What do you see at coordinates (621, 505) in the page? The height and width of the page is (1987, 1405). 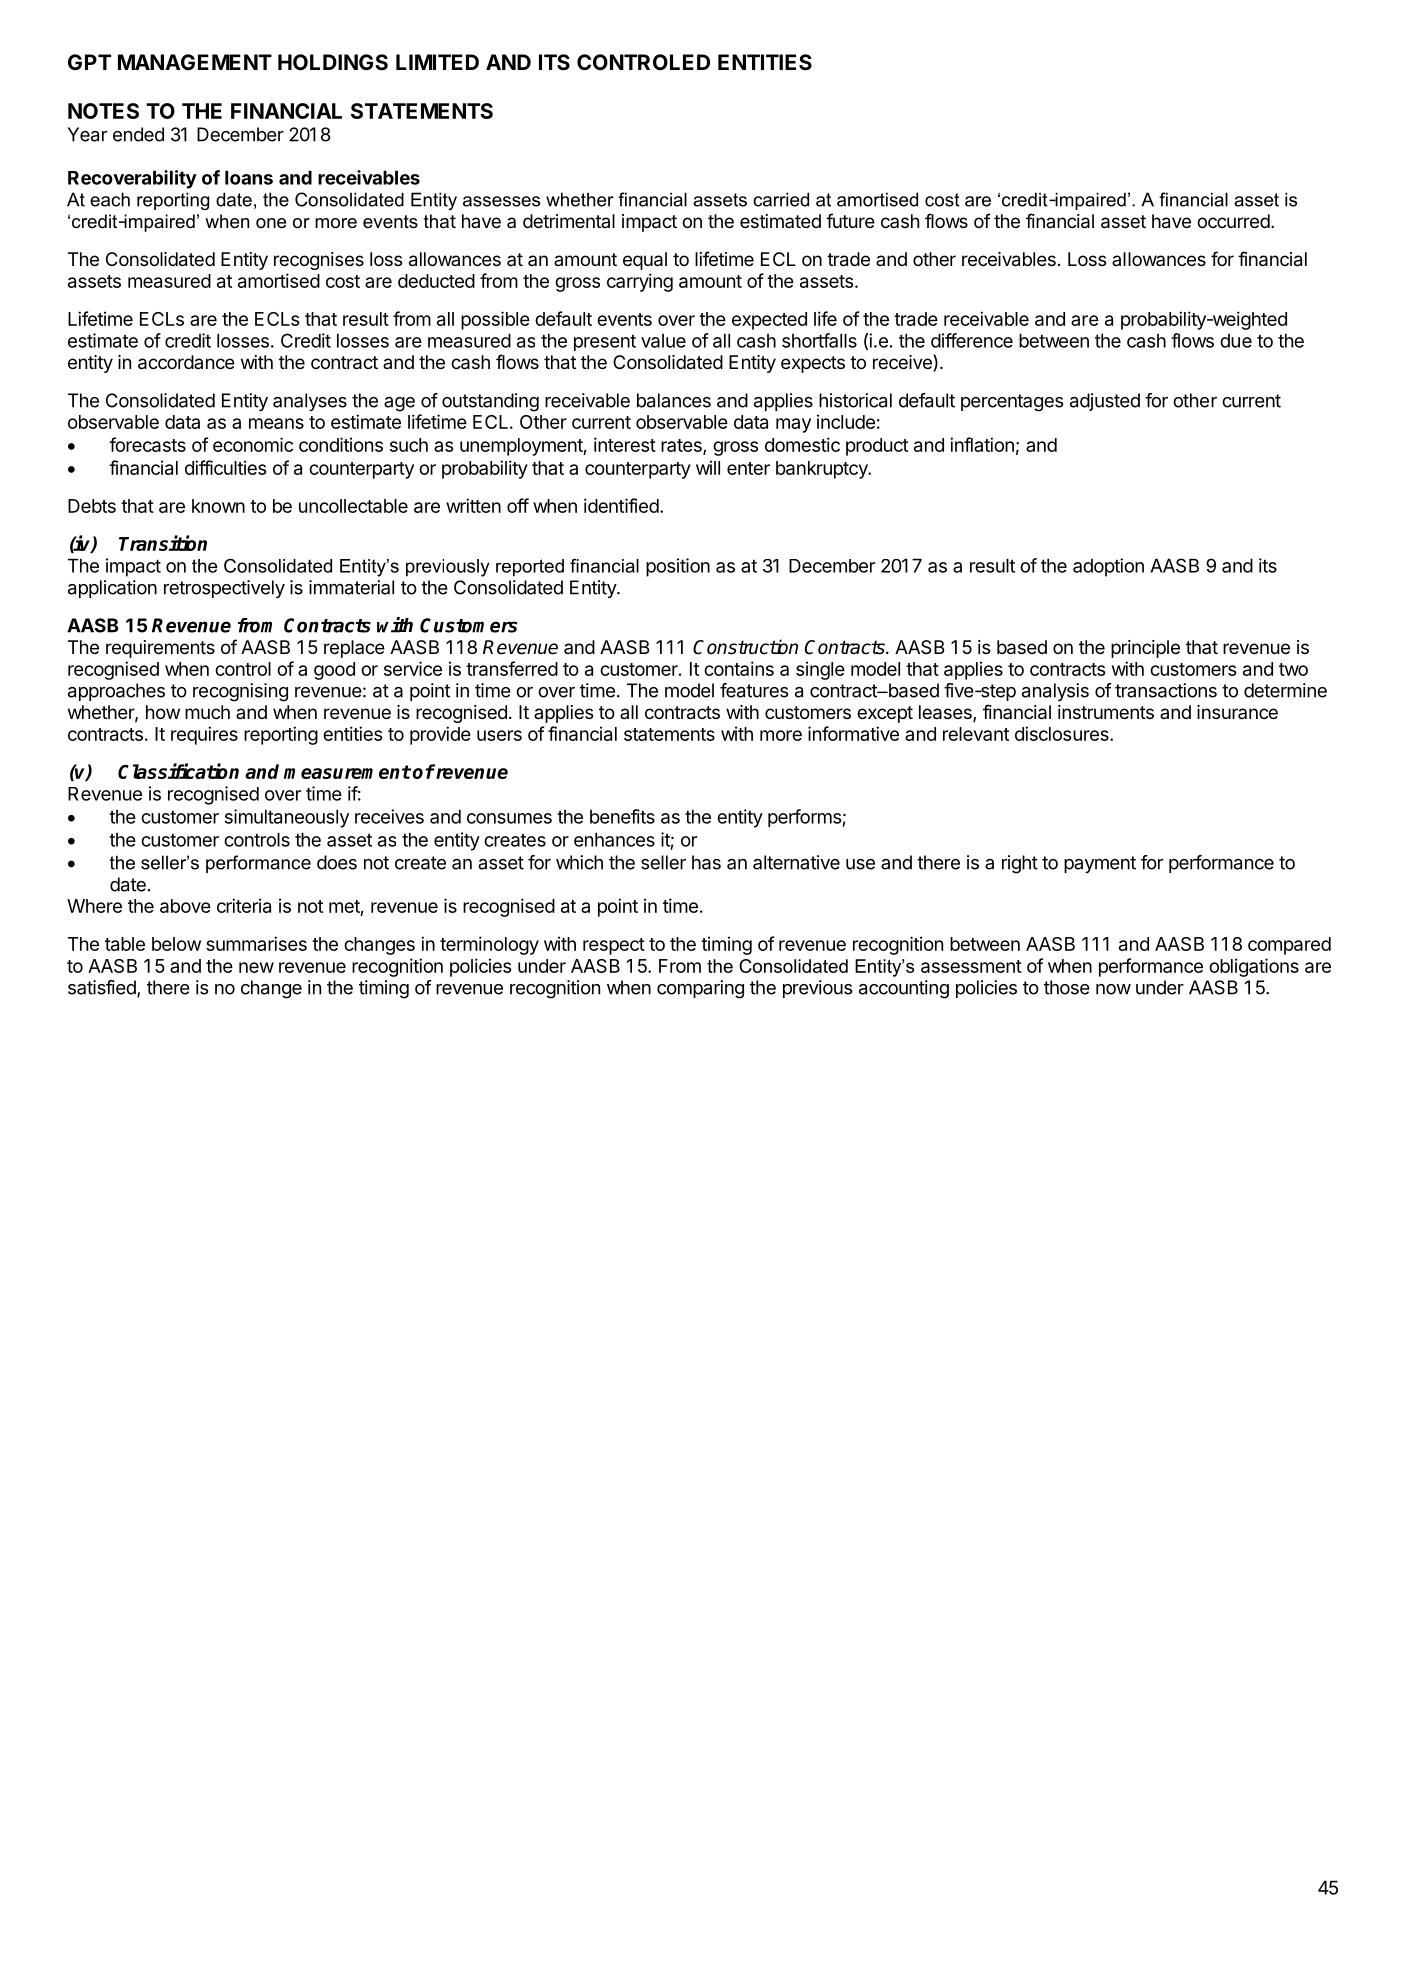 I see `identified` at bounding box center [621, 505].
